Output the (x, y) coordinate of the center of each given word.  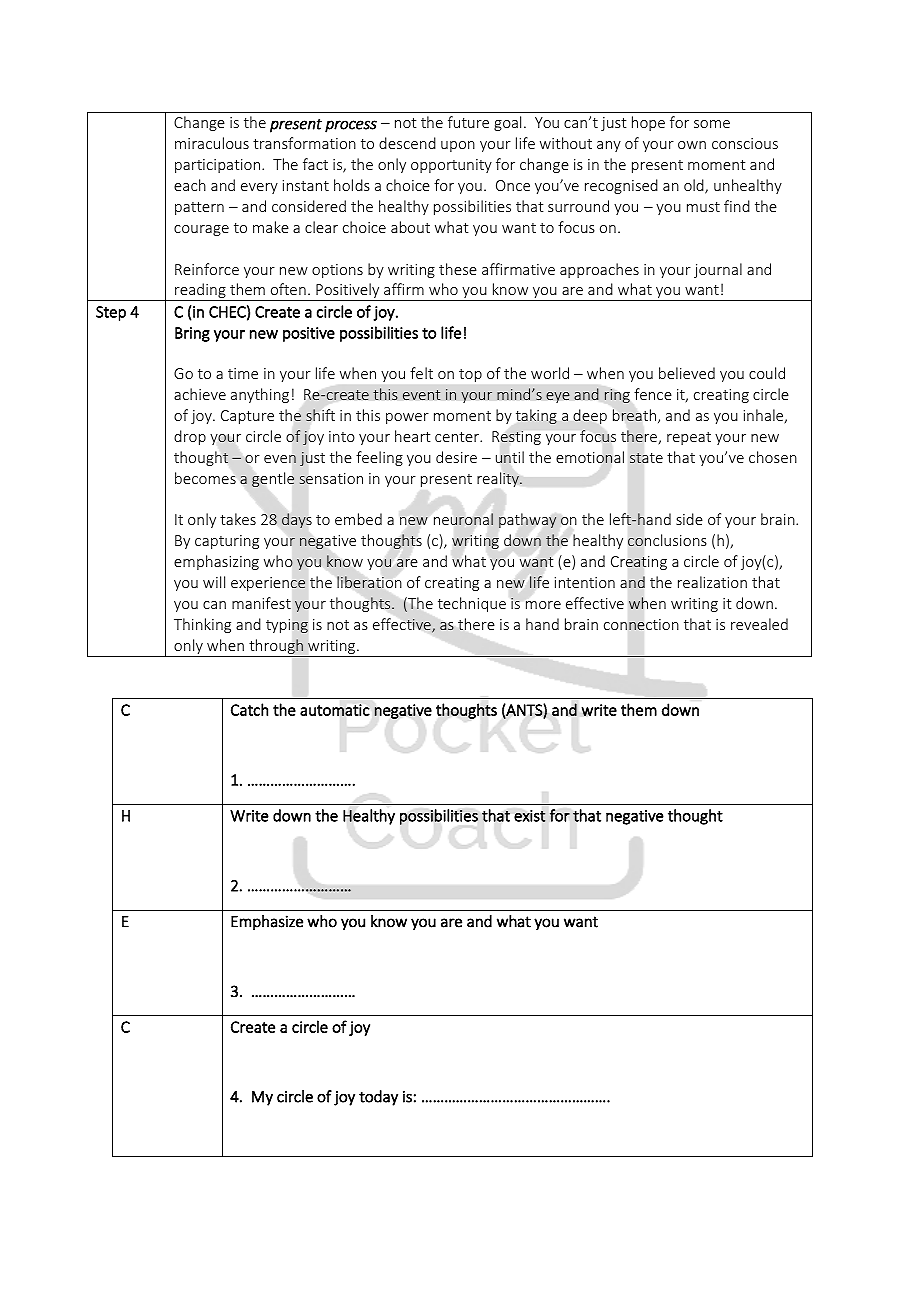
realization (712, 582)
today (378, 1098)
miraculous (212, 143)
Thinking (202, 625)
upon (458, 146)
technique (472, 604)
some (712, 124)
